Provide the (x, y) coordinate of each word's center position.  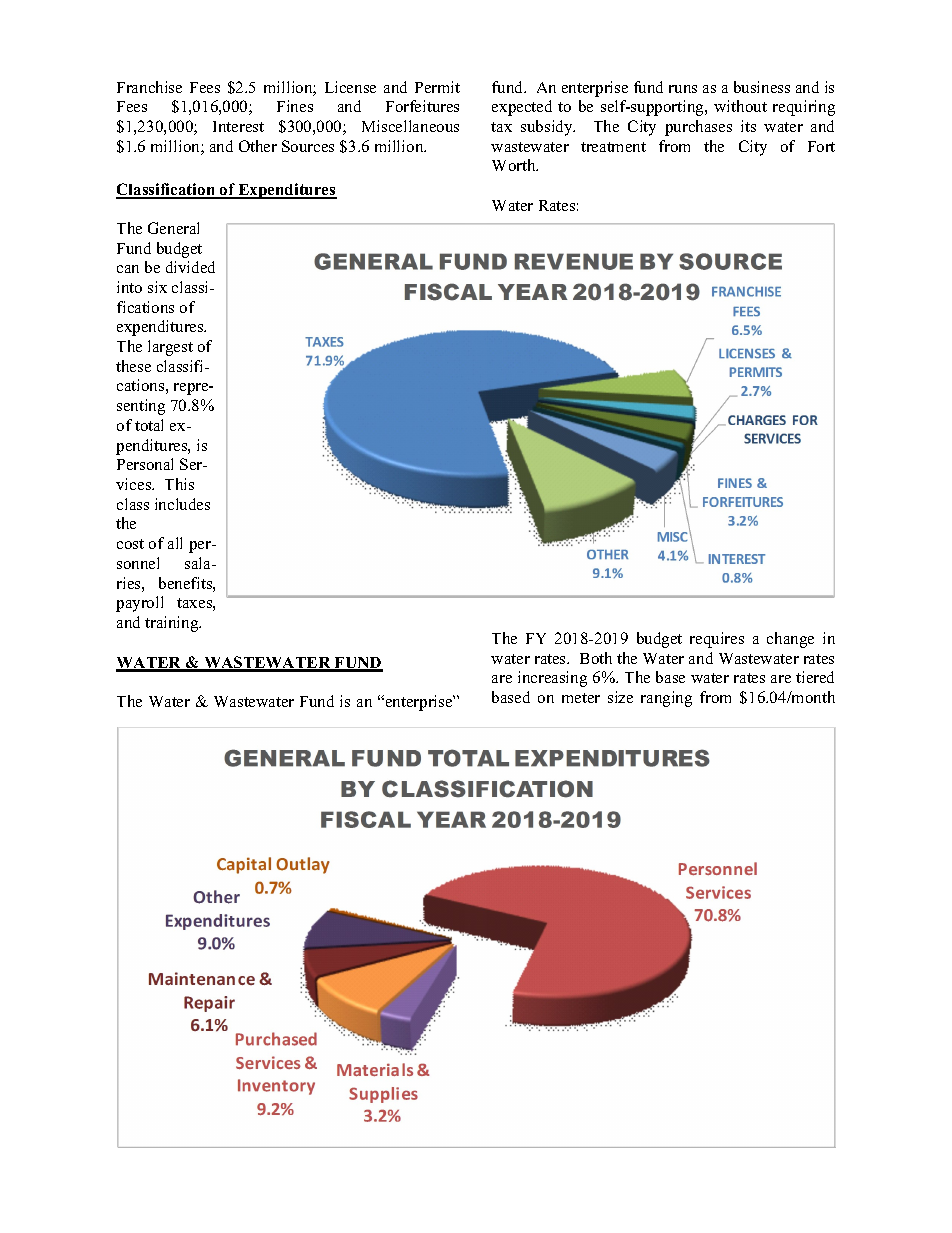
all (175, 543)
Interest (238, 126)
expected (522, 108)
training (173, 624)
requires (717, 640)
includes (182, 504)
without (740, 106)
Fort (821, 146)
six (157, 287)
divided (190, 267)
